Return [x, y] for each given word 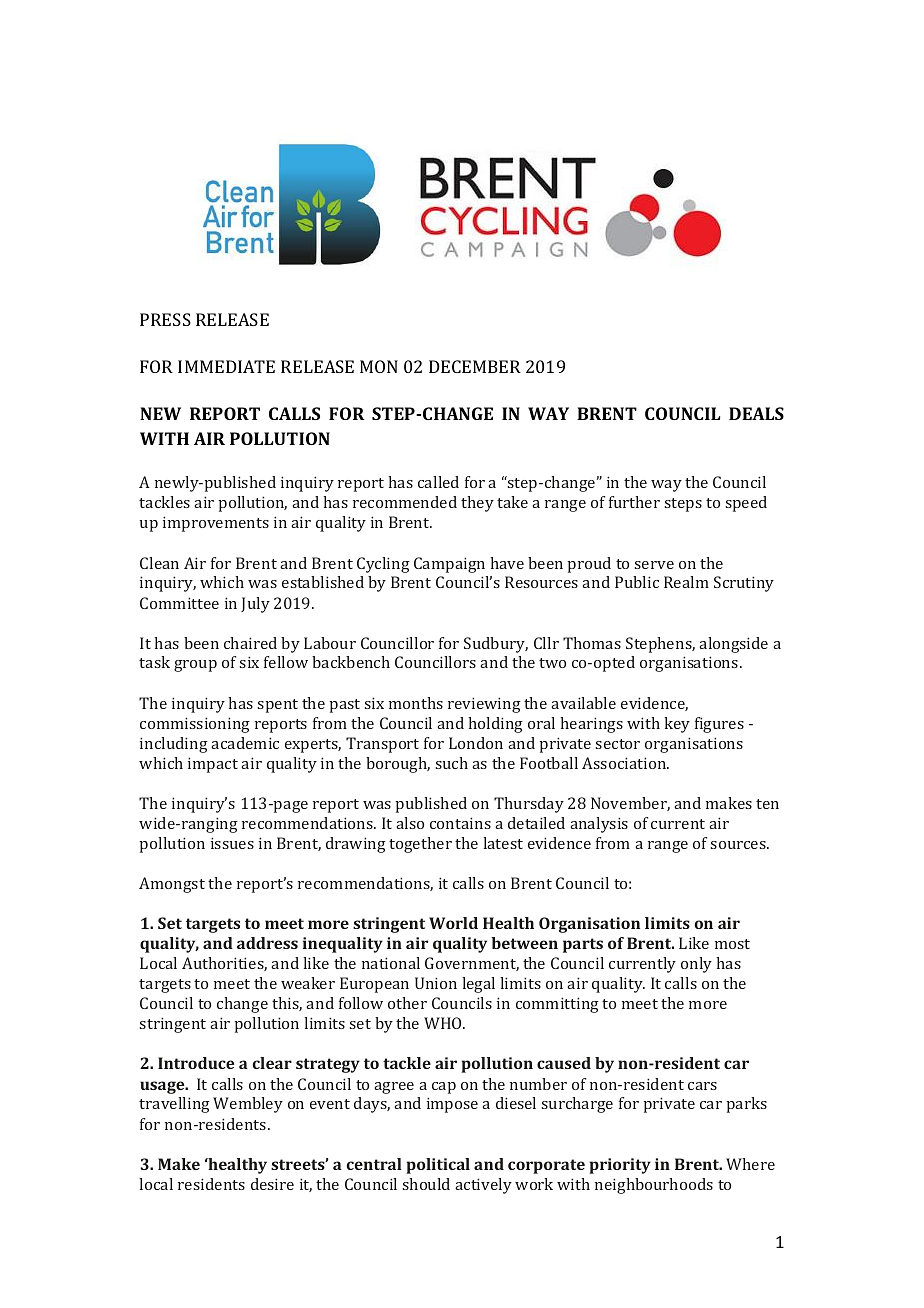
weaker [308, 983]
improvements [216, 524]
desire [272, 1184]
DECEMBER [475, 366]
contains [460, 823]
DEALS [756, 413]
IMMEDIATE [226, 366]
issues [232, 843]
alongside [733, 645]
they [477, 504]
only [696, 965]
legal [478, 985]
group [195, 666]
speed [746, 504]
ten [767, 804]
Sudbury [496, 645]
